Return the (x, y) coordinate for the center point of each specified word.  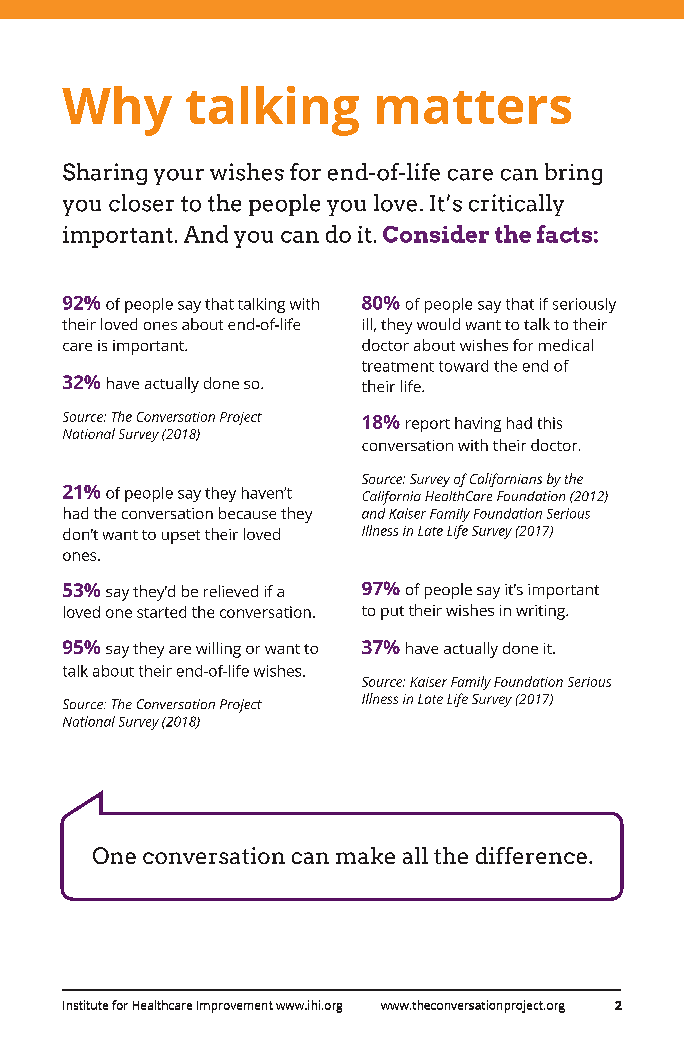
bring (573, 174)
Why (117, 111)
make (365, 855)
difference (531, 855)
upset (181, 537)
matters (474, 107)
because (247, 513)
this (550, 423)
